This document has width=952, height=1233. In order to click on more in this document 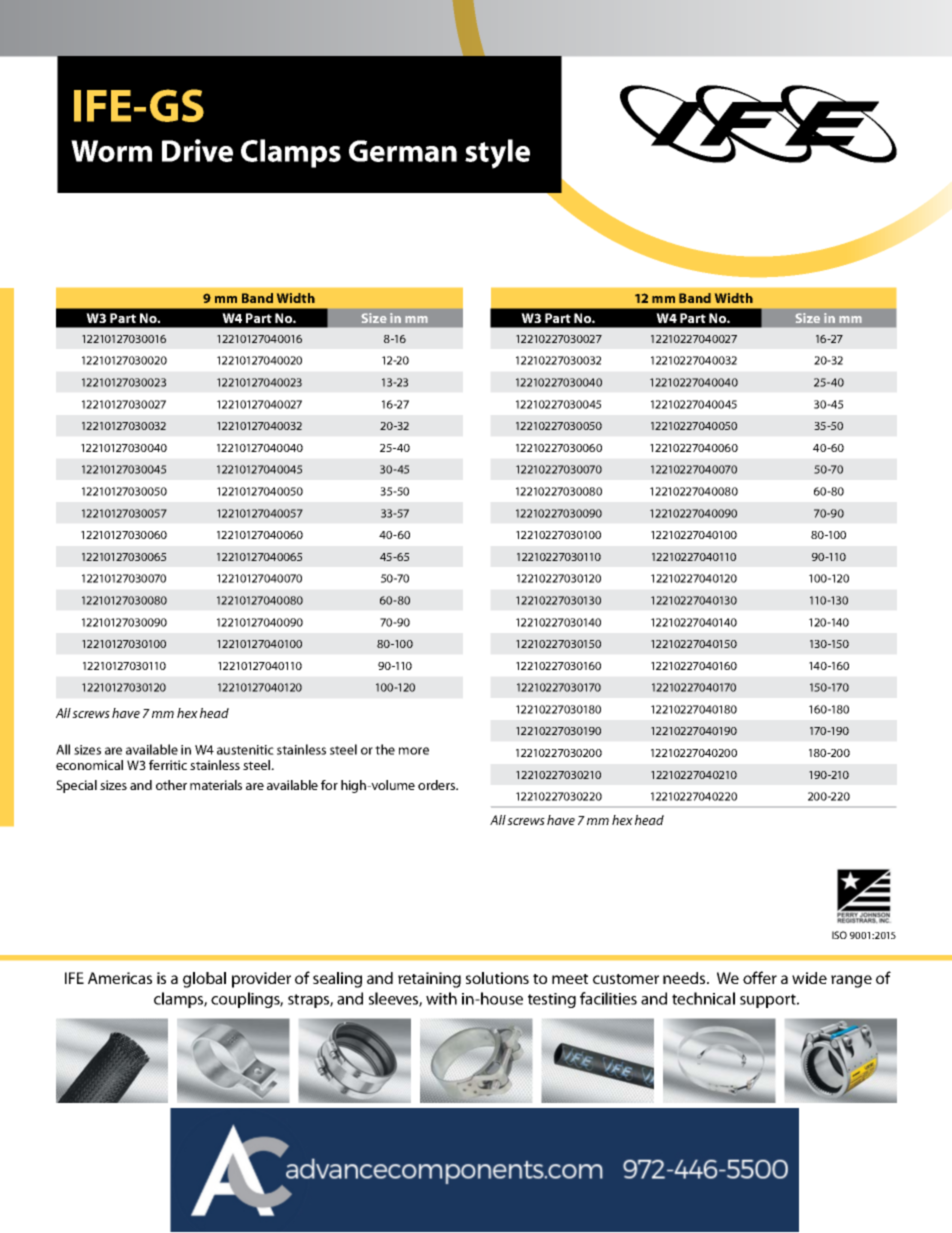, I will do `click(414, 751)`.
